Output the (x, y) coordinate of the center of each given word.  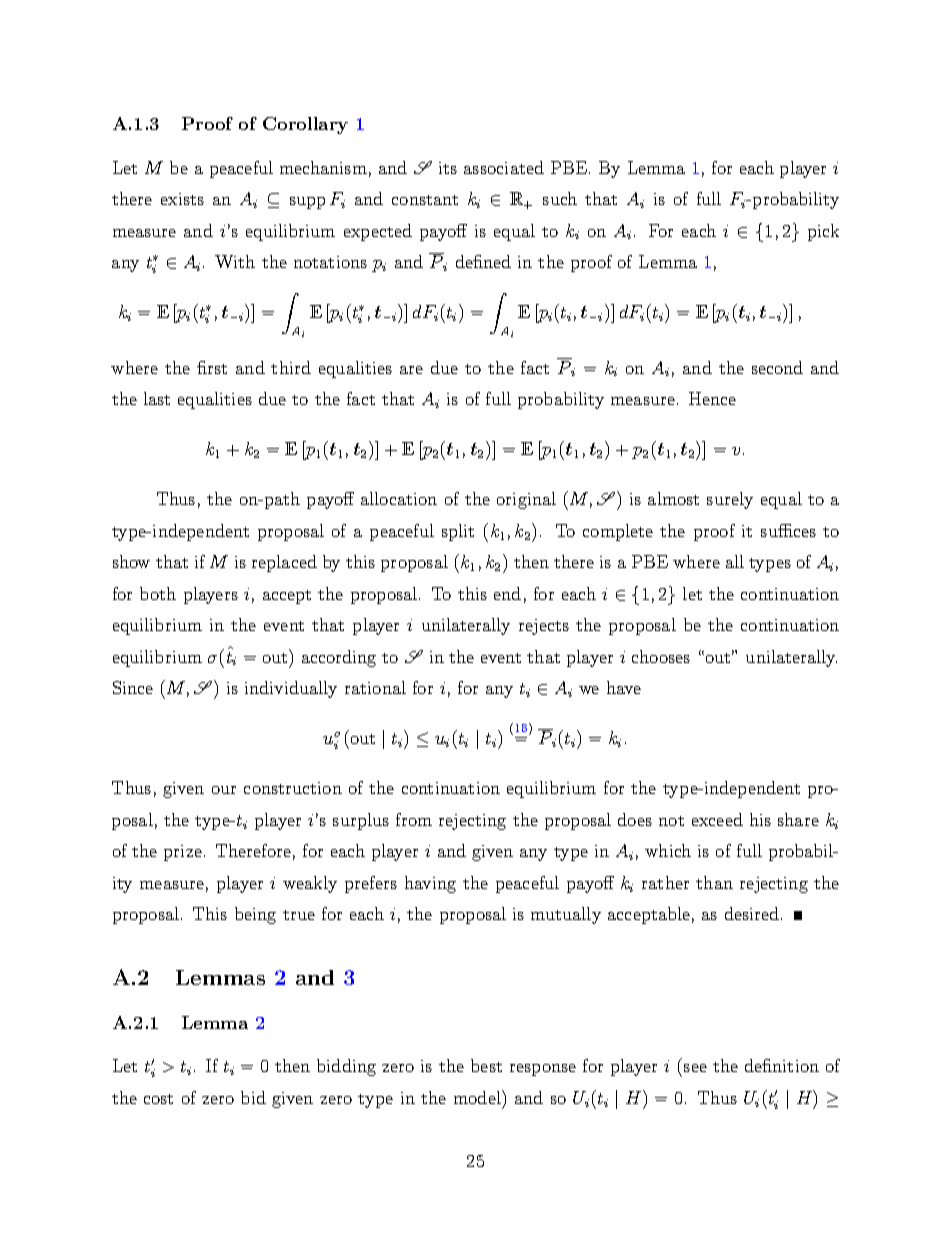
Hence (712, 398)
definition (782, 1065)
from (414, 819)
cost (158, 1099)
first (212, 367)
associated (504, 167)
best (486, 1065)
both (158, 593)
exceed (717, 819)
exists (182, 199)
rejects (544, 627)
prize (183, 853)
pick (823, 232)
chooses (661, 656)
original (526, 500)
